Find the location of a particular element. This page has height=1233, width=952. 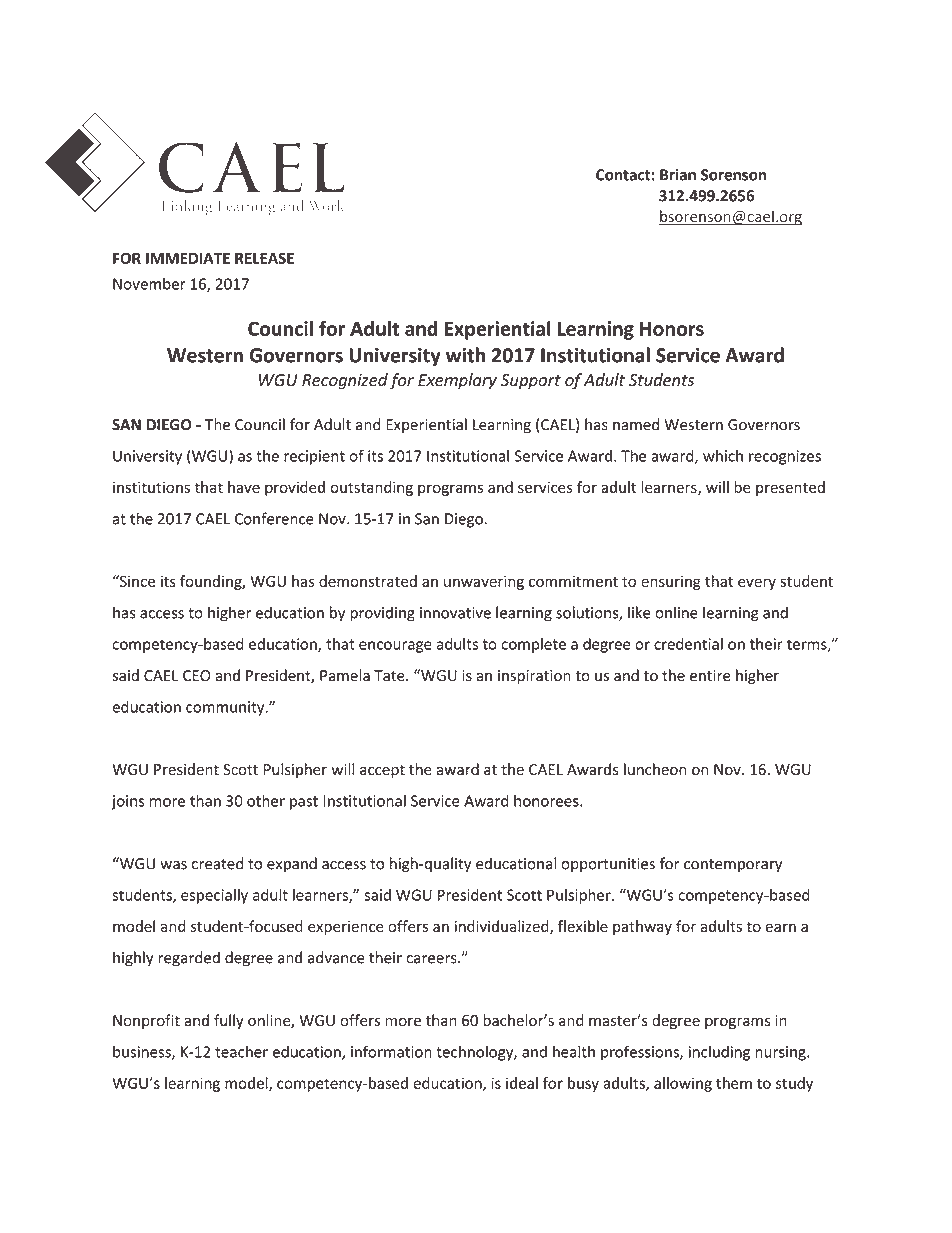

Brian is located at coordinates (678, 175).
